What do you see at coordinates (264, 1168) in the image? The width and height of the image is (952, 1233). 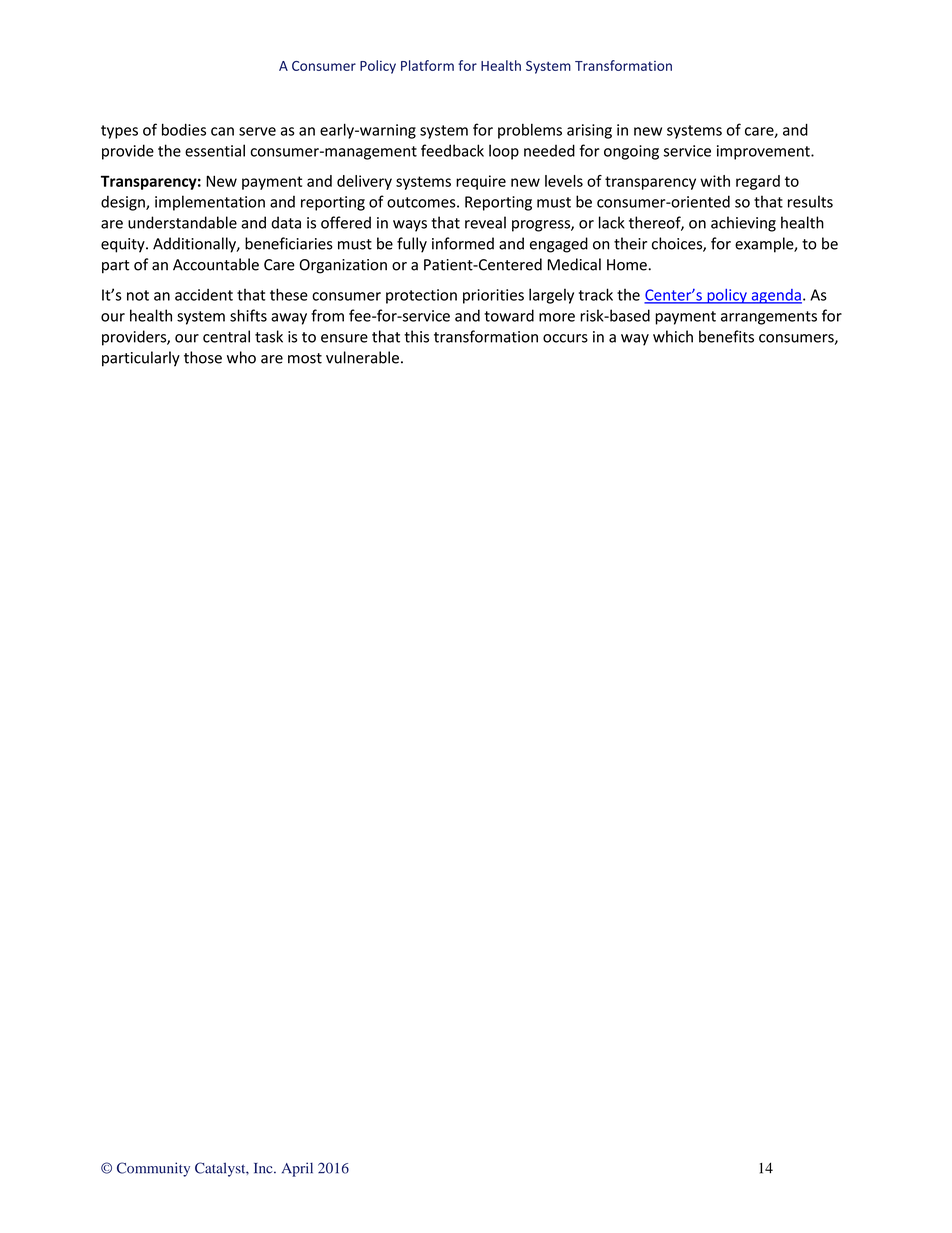 I see `Inc` at bounding box center [264, 1168].
